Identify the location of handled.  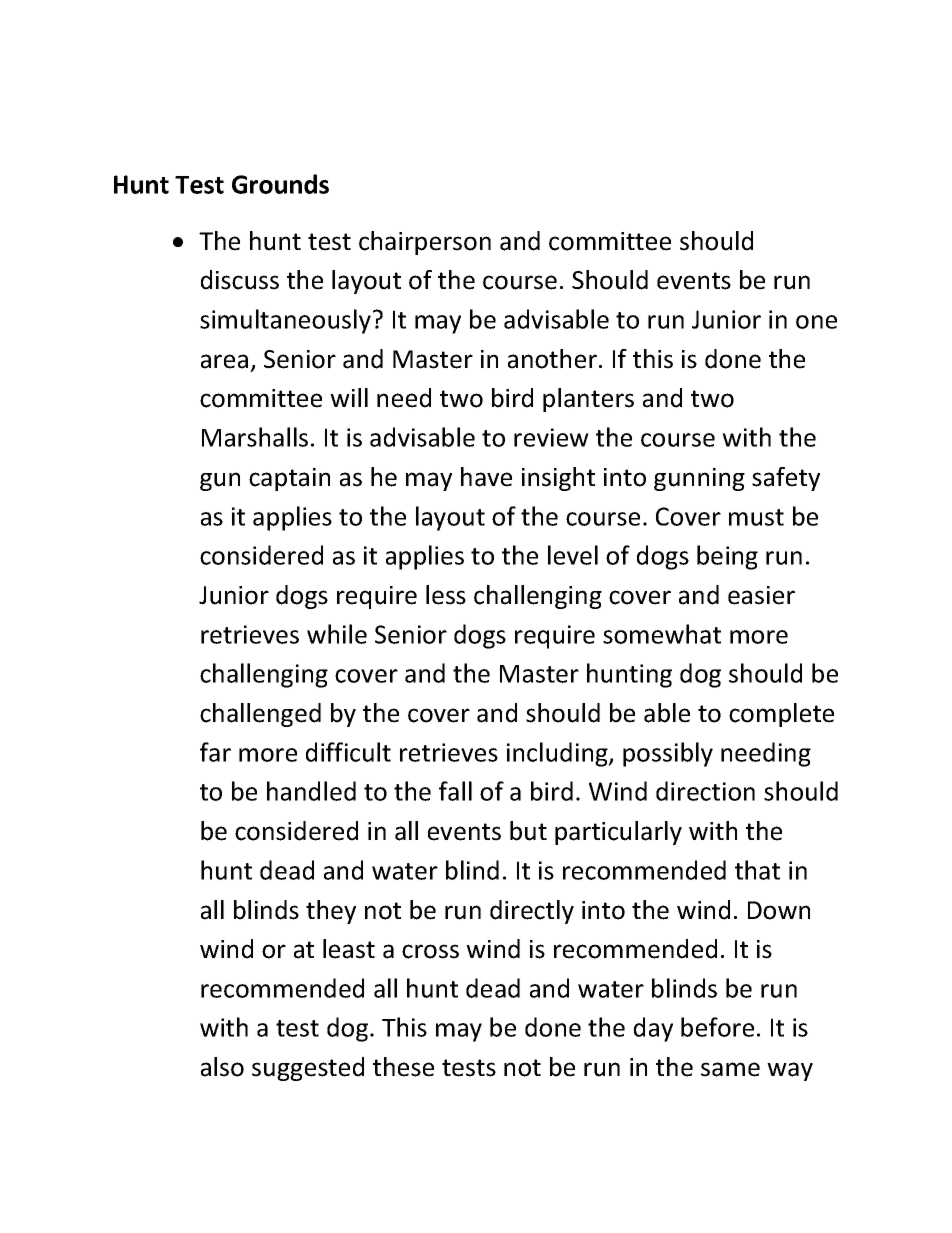
(311, 791).
